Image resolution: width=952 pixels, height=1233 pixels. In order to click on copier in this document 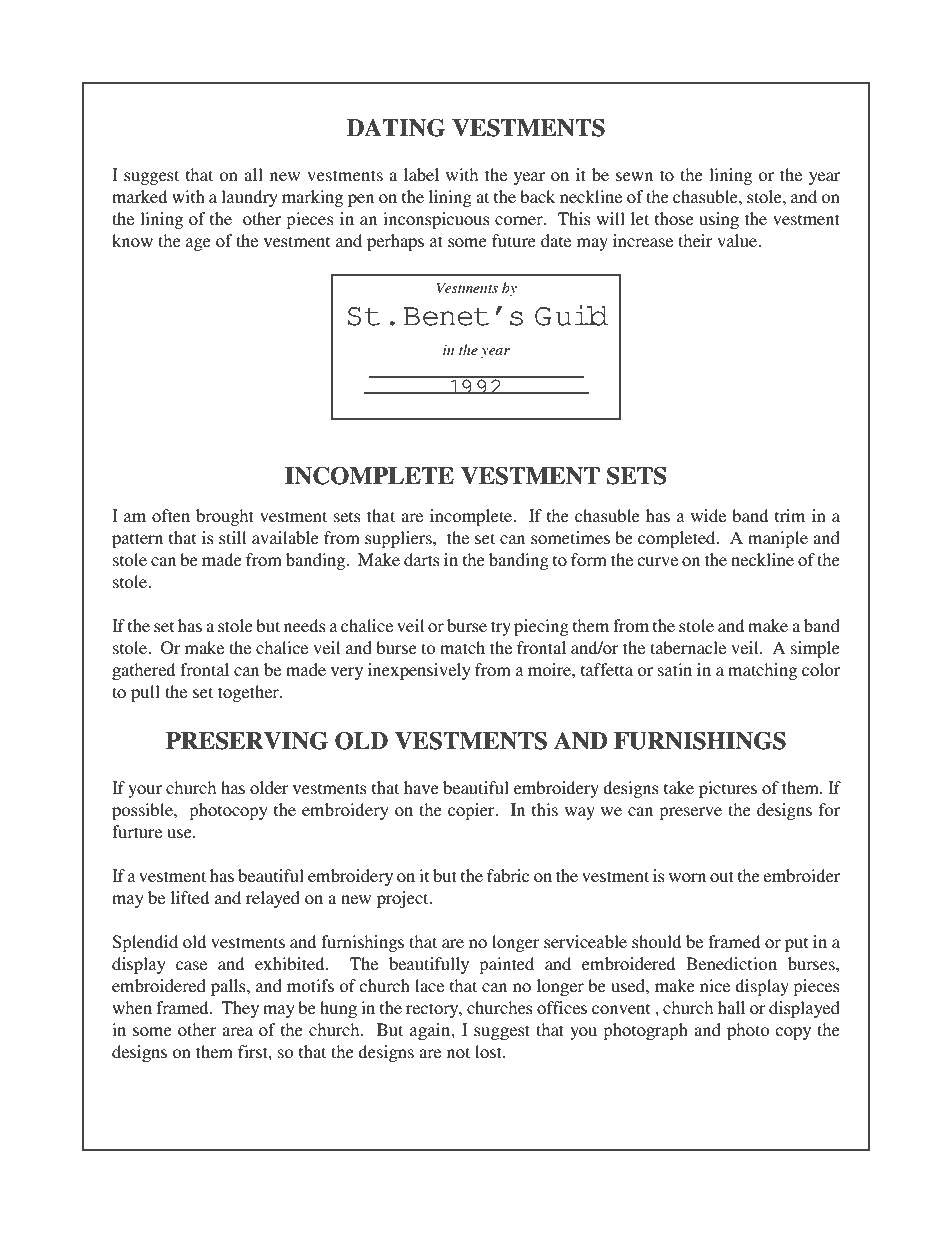, I will do `click(472, 811)`.
